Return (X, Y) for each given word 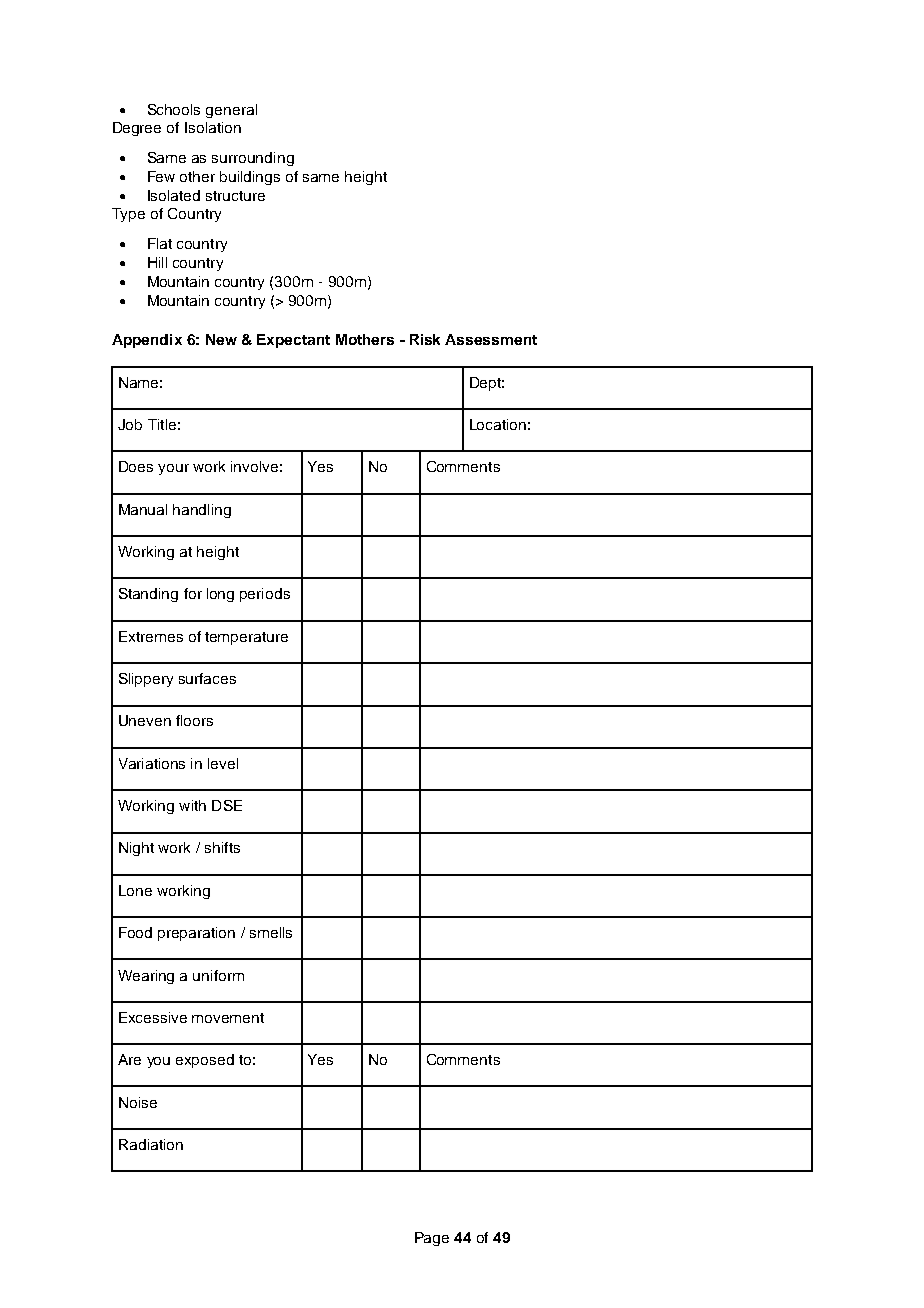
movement (228, 1018)
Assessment (491, 339)
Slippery (146, 680)
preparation (196, 934)
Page (432, 1239)
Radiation (151, 1144)
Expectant (293, 341)
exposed (205, 1061)
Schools (174, 109)
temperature (246, 638)
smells (271, 932)
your (173, 469)
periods (265, 595)
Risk (425, 339)
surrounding (253, 159)
